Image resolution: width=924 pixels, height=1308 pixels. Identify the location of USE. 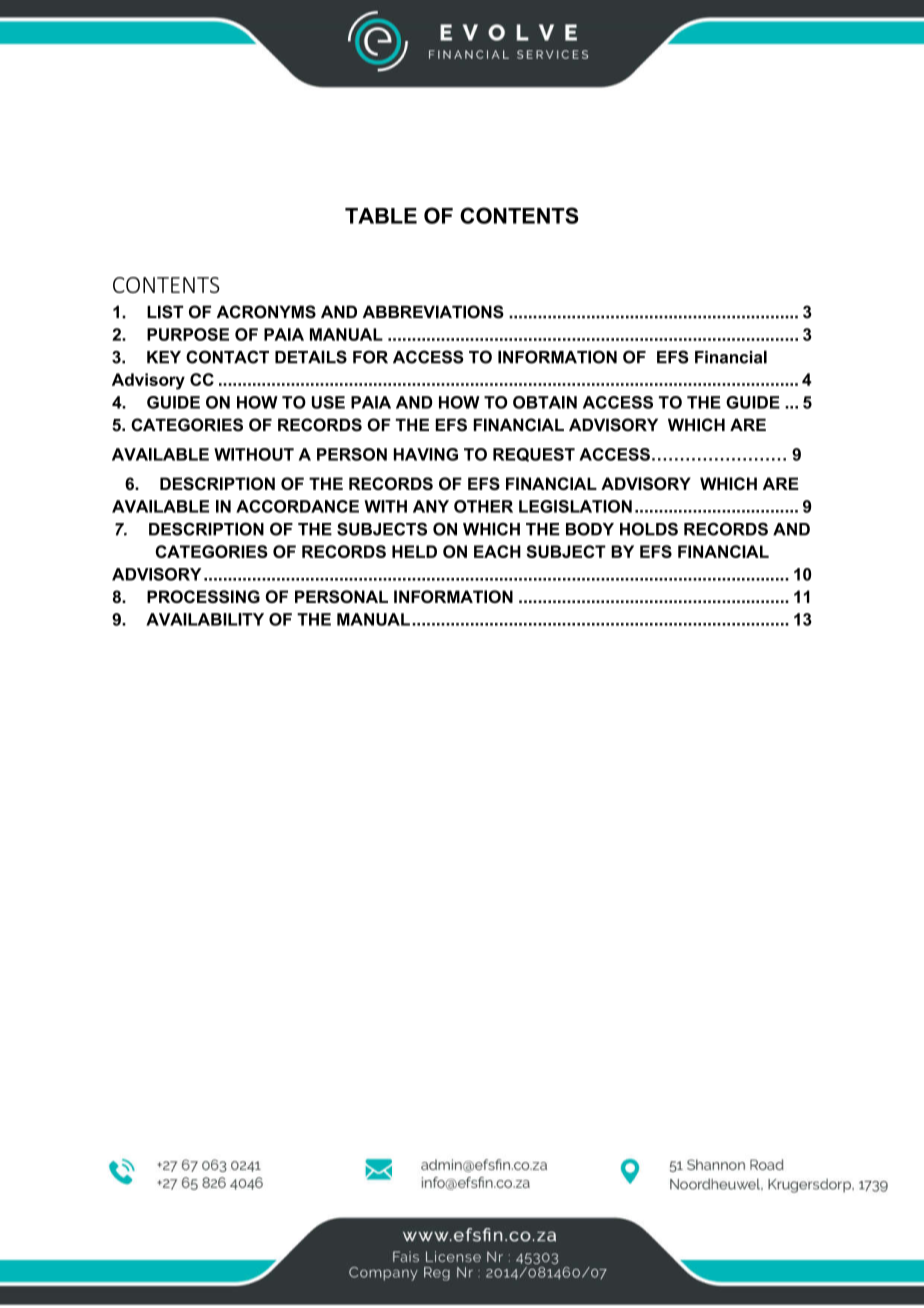
(328, 402).
